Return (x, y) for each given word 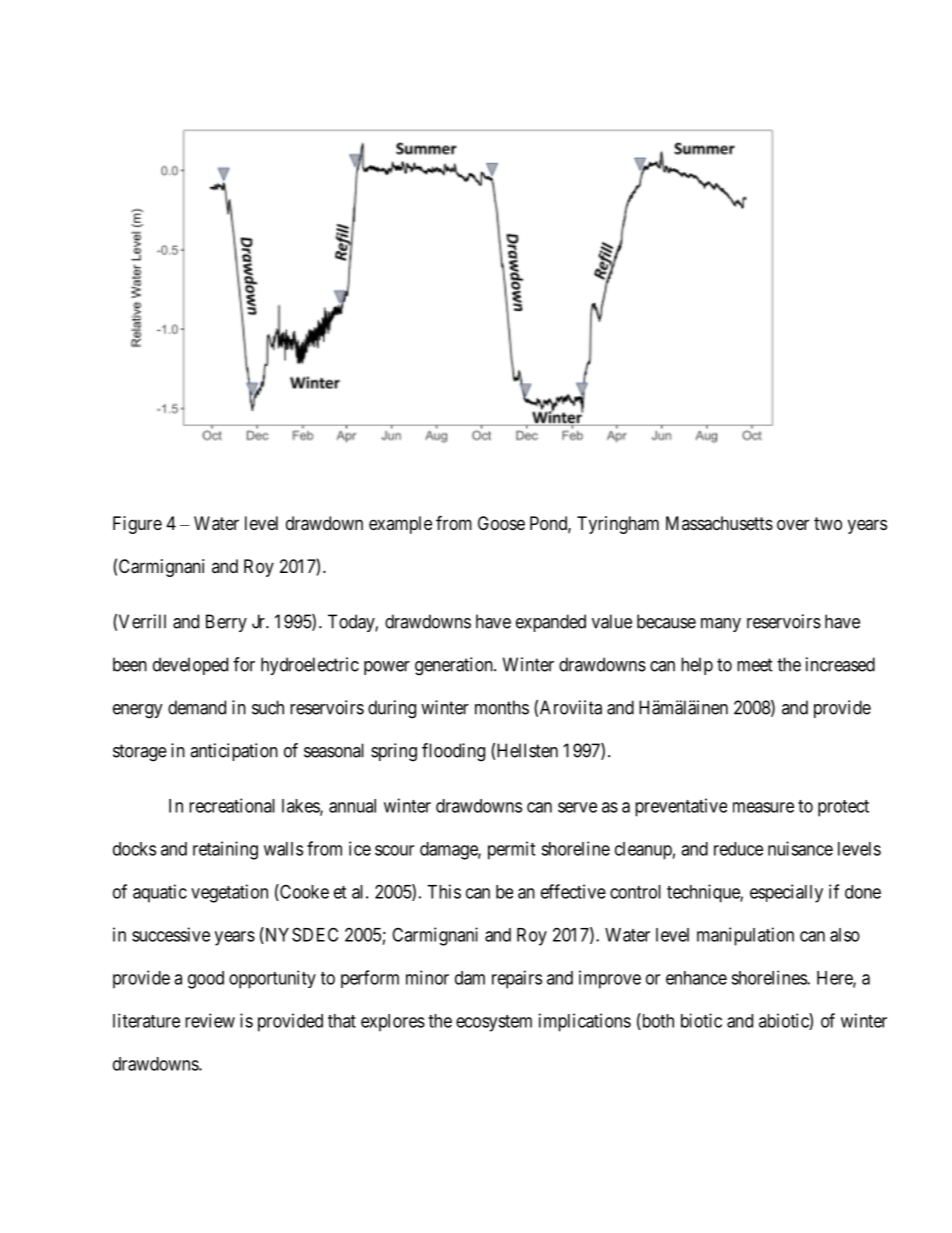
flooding (453, 752)
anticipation (234, 752)
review (210, 1020)
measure (763, 807)
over (793, 524)
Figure (137, 525)
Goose (501, 523)
